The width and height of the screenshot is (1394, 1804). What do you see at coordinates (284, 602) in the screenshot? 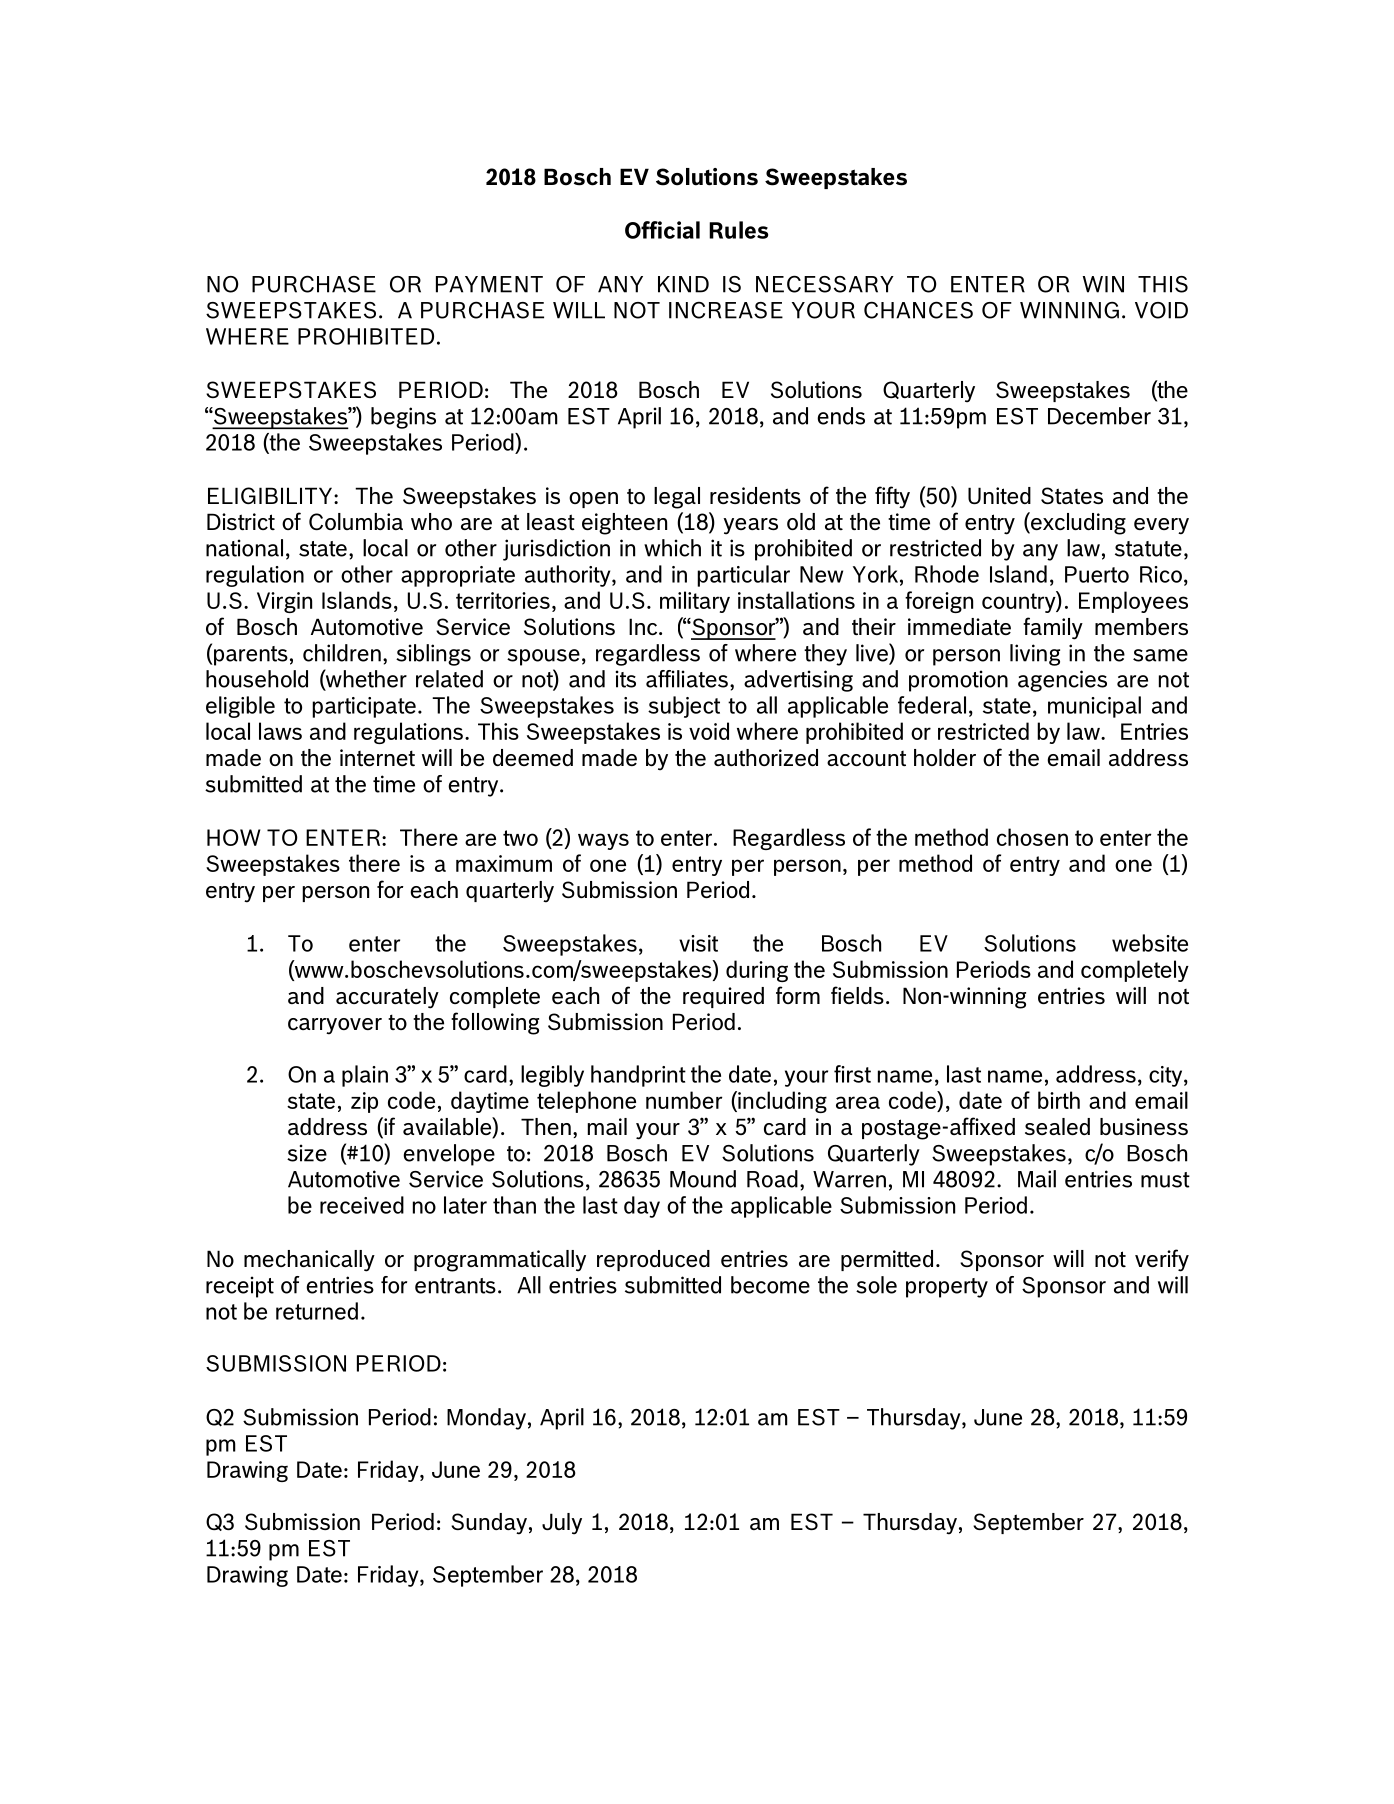
I see `Virgin` at bounding box center [284, 602].
